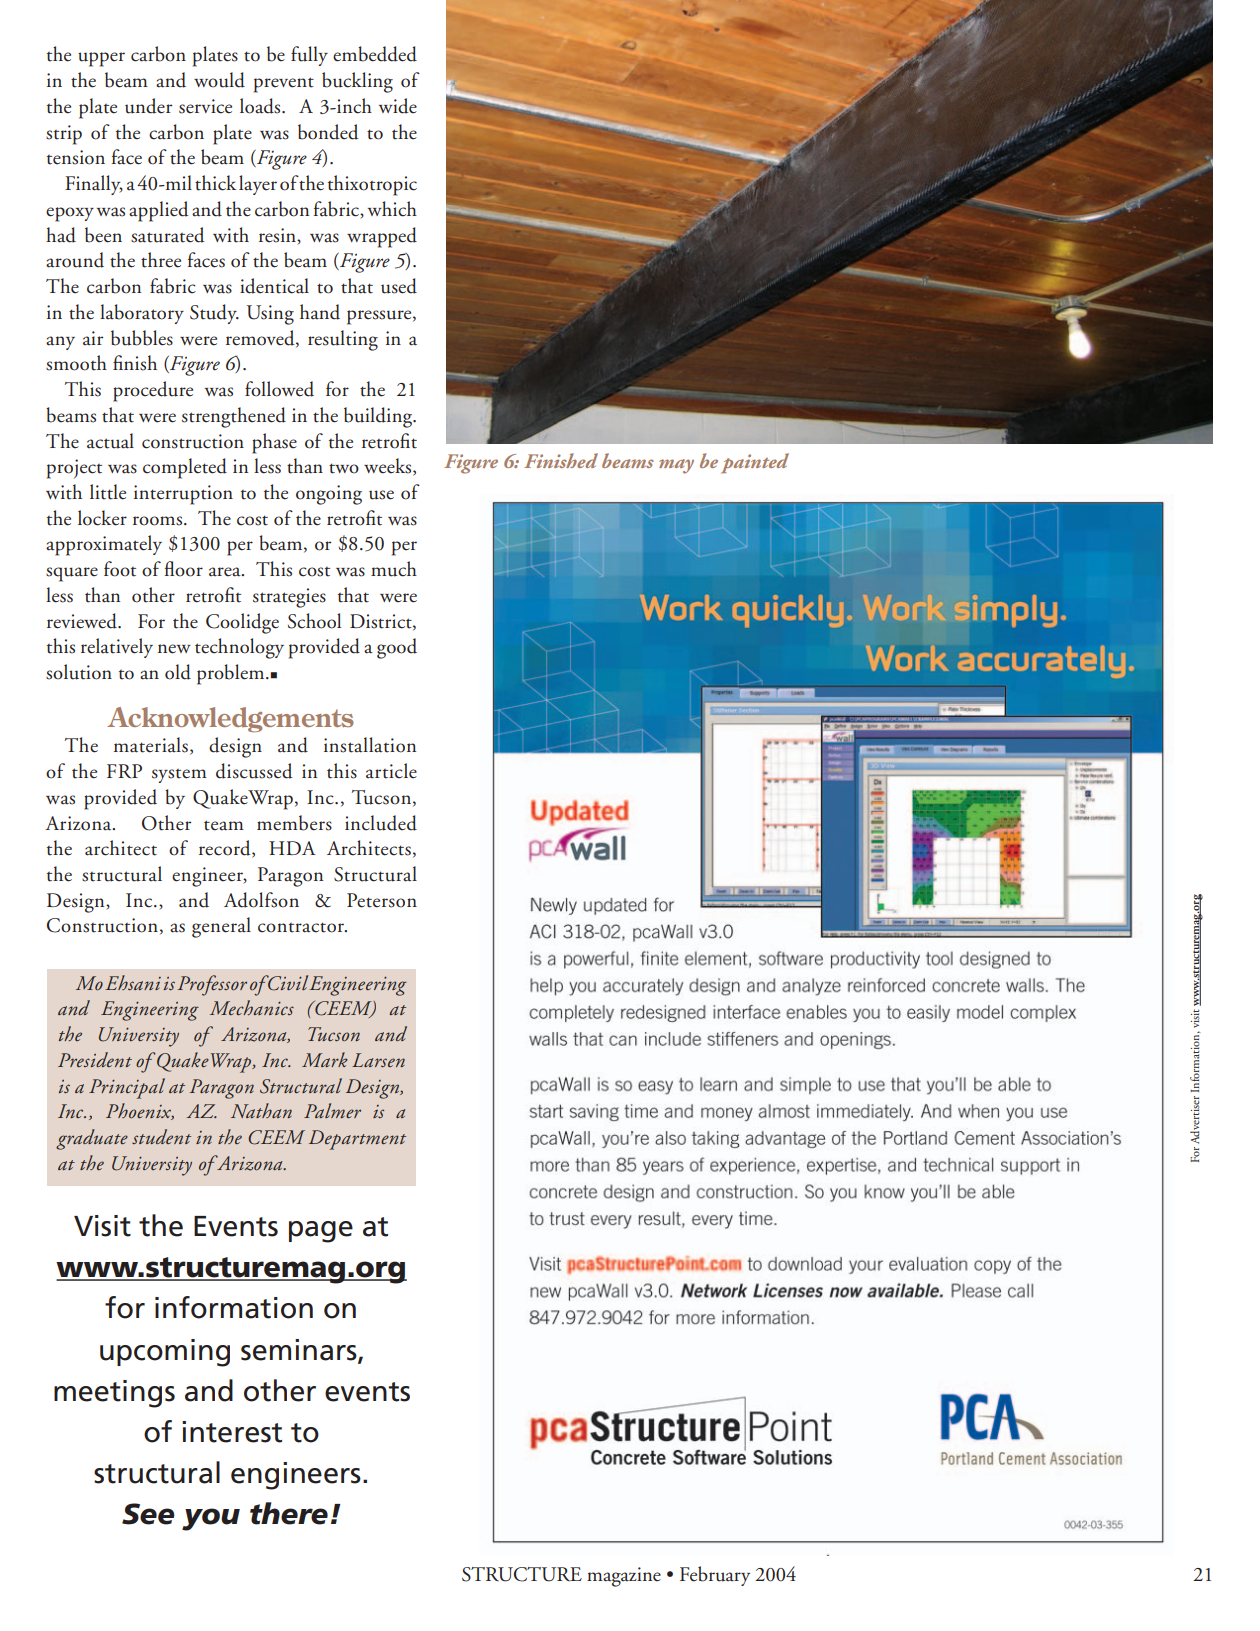 Image resolution: width=1260 pixels, height=1631 pixels. What do you see at coordinates (161, 1136) in the document?
I see `student` at bounding box center [161, 1136].
